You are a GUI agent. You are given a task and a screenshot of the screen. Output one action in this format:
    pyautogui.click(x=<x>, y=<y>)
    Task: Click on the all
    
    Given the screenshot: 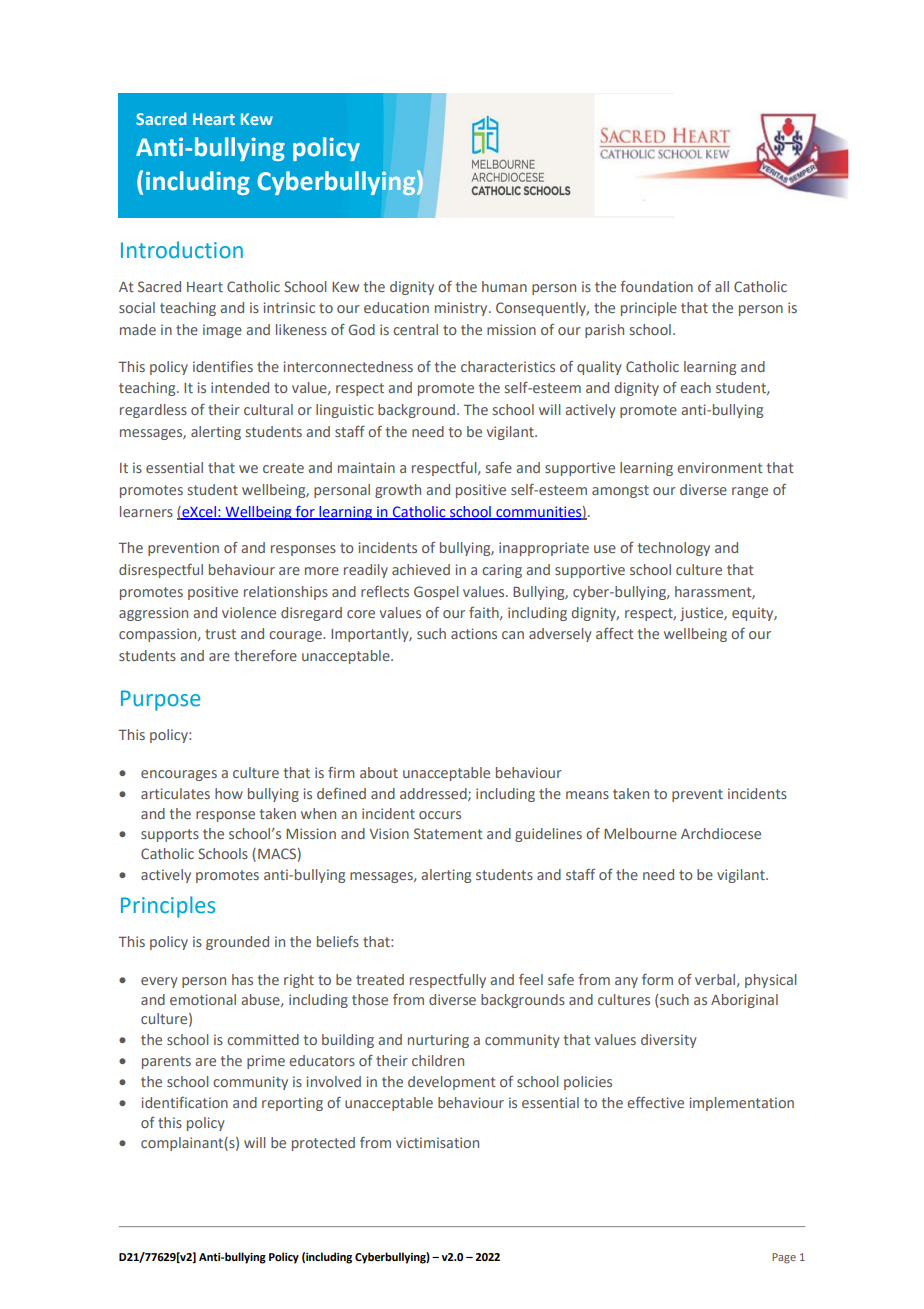 What is the action you would take?
    pyautogui.click(x=722, y=286)
